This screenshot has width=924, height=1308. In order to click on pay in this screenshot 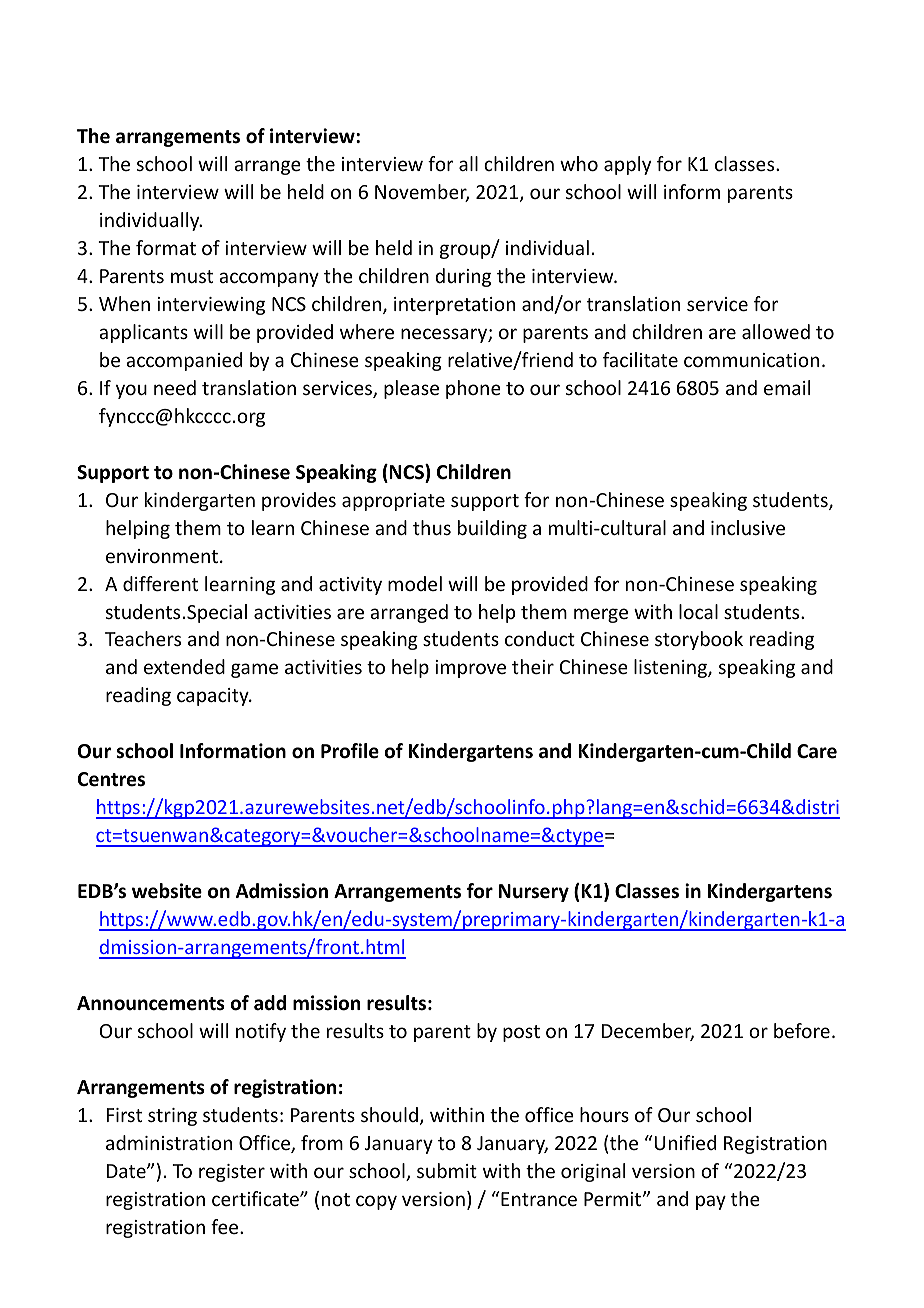, I will do `click(711, 1202)`.
